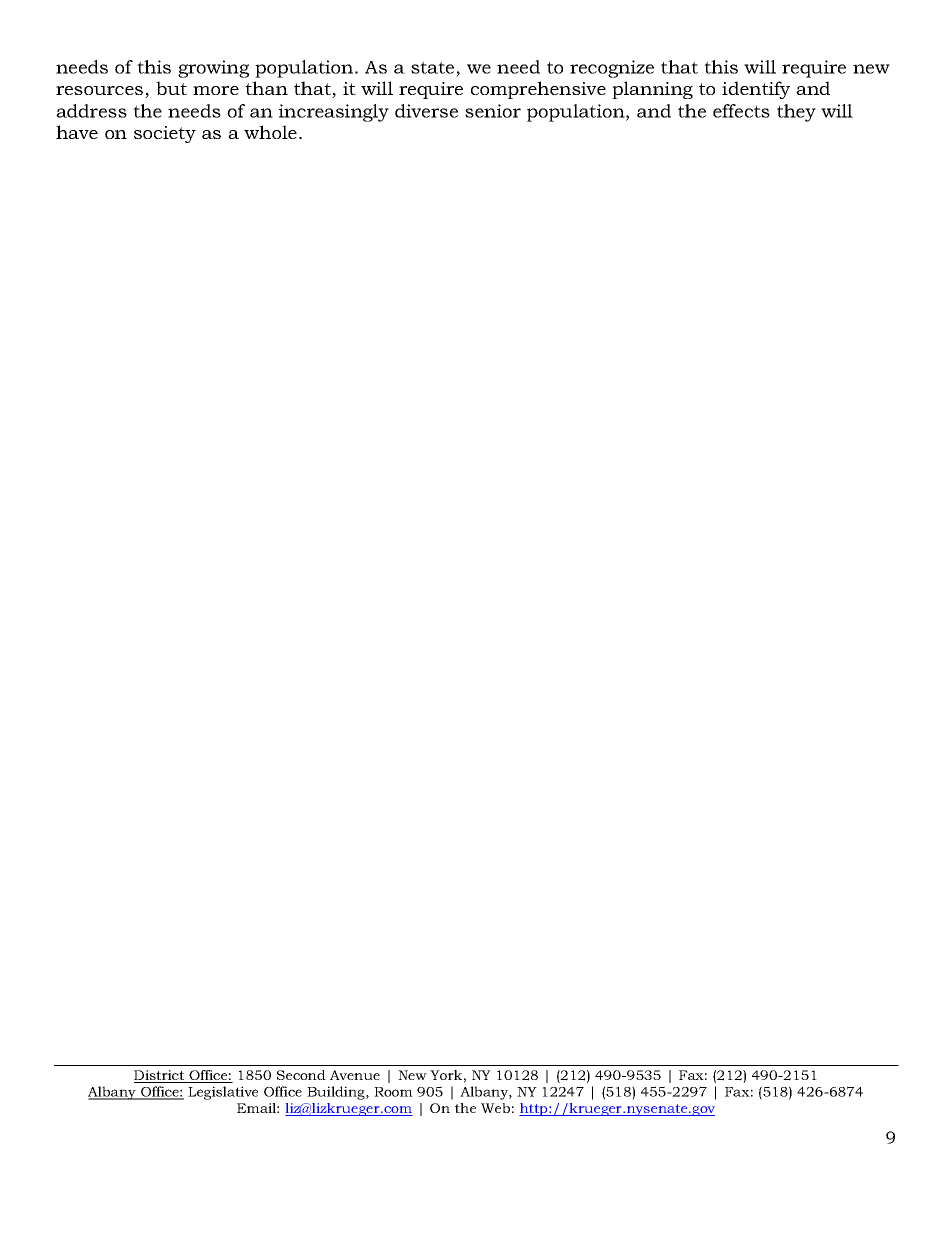 This screenshot has width=952, height=1233. What do you see at coordinates (270, 132) in the screenshot?
I see `whole` at bounding box center [270, 132].
